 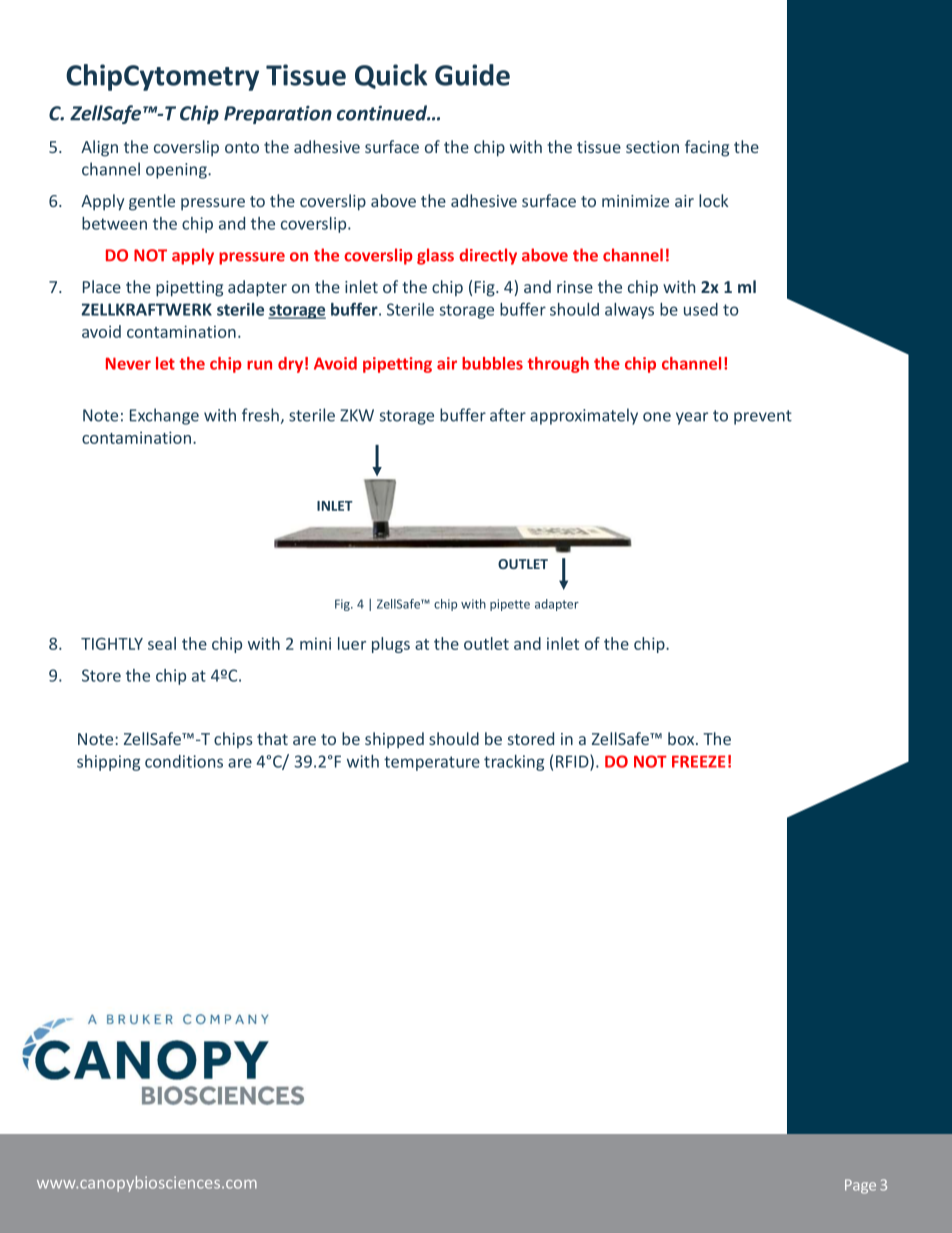 What do you see at coordinates (162, 643) in the screenshot?
I see `seal` at bounding box center [162, 643].
